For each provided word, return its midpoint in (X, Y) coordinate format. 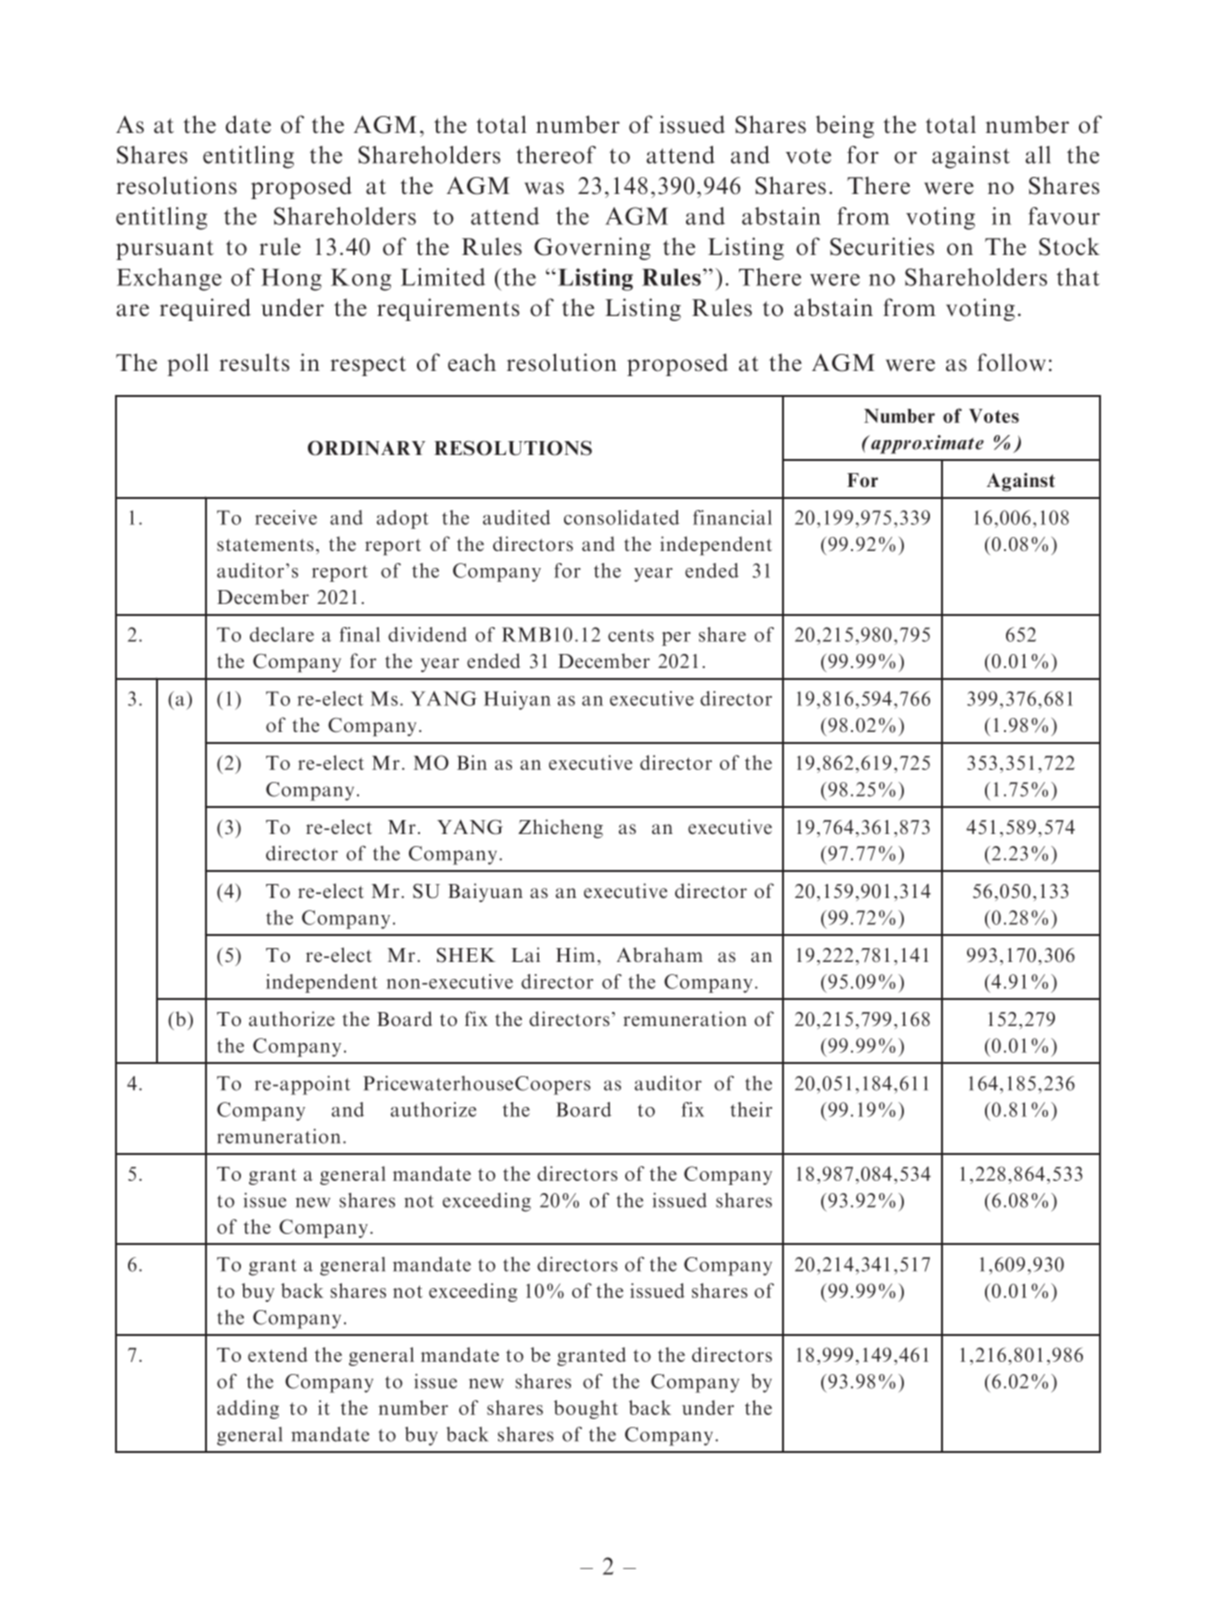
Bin (472, 762)
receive (286, 517)
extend (278, 1354)
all (1037, 155)
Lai (525, 954)
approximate (926, 444)
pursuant (165, 250)
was (544, 188)
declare (282, 634)
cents (631, 635)
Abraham (660, 954)
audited (516, 517)
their (751, 1109)
